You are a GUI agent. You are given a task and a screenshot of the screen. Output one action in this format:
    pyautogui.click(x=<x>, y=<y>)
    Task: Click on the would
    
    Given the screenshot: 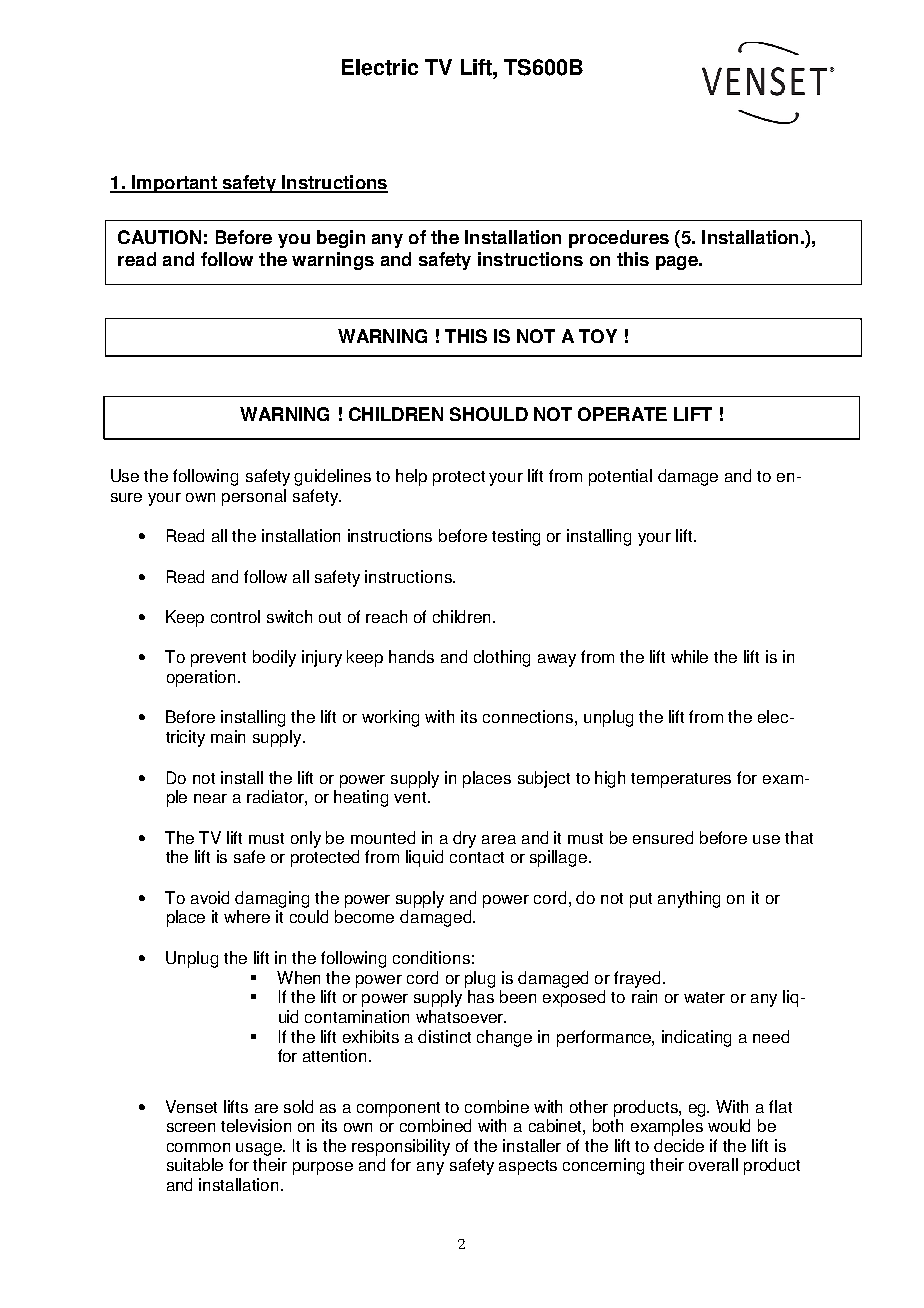 What is the action you would take?
    pyautogui.click(x=729, y=1125)
